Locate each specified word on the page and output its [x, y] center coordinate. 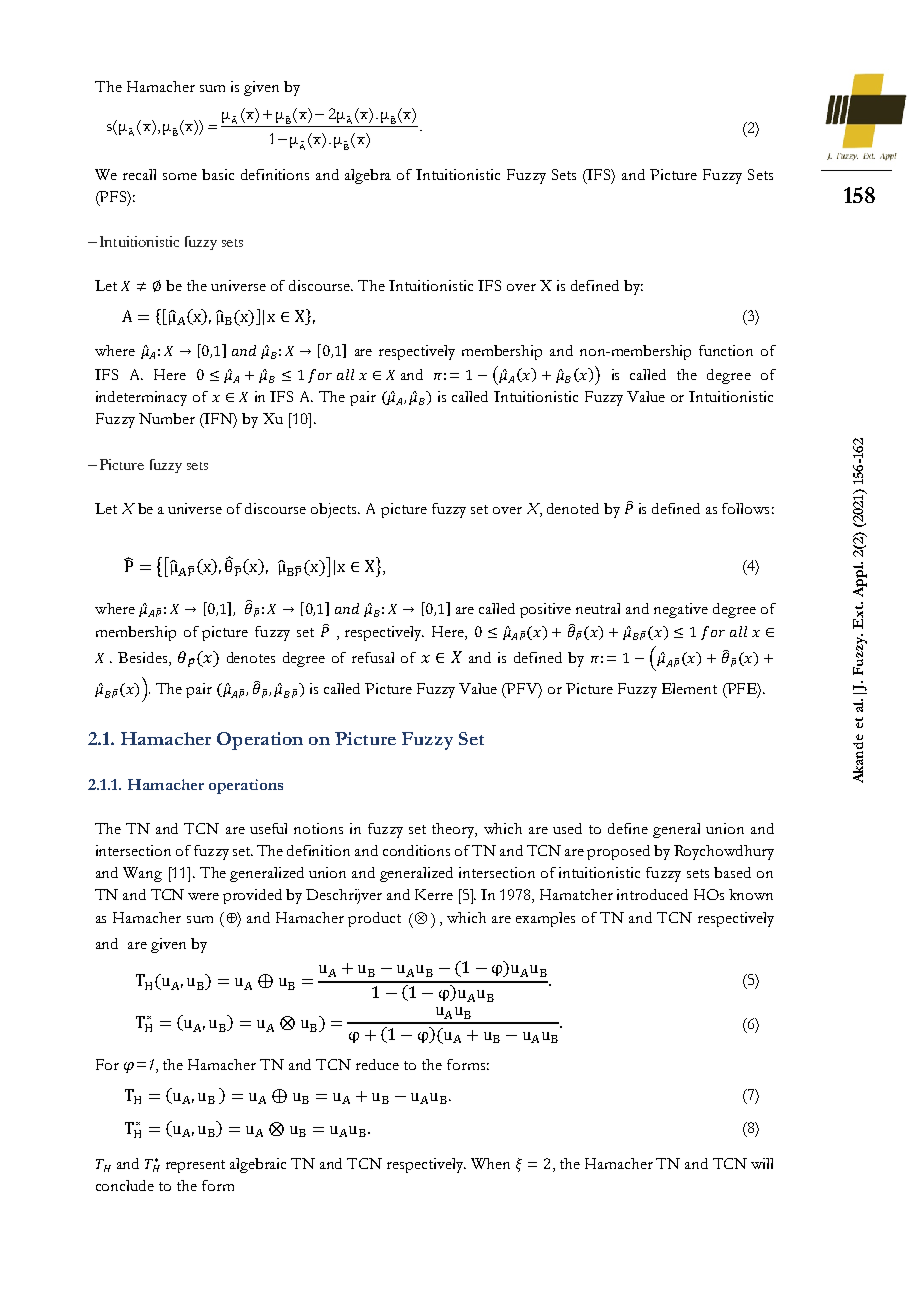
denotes [251, 657]
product [374, 919]
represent [195, 1166]
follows [745, 508]
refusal [373, 657]
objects [335, 510]
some [180, 176]
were [203, 896]
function [726, 350]
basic [218, 174]
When [490, 1163]
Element [689, 688]
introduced [652, 894]
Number [167, 418]
